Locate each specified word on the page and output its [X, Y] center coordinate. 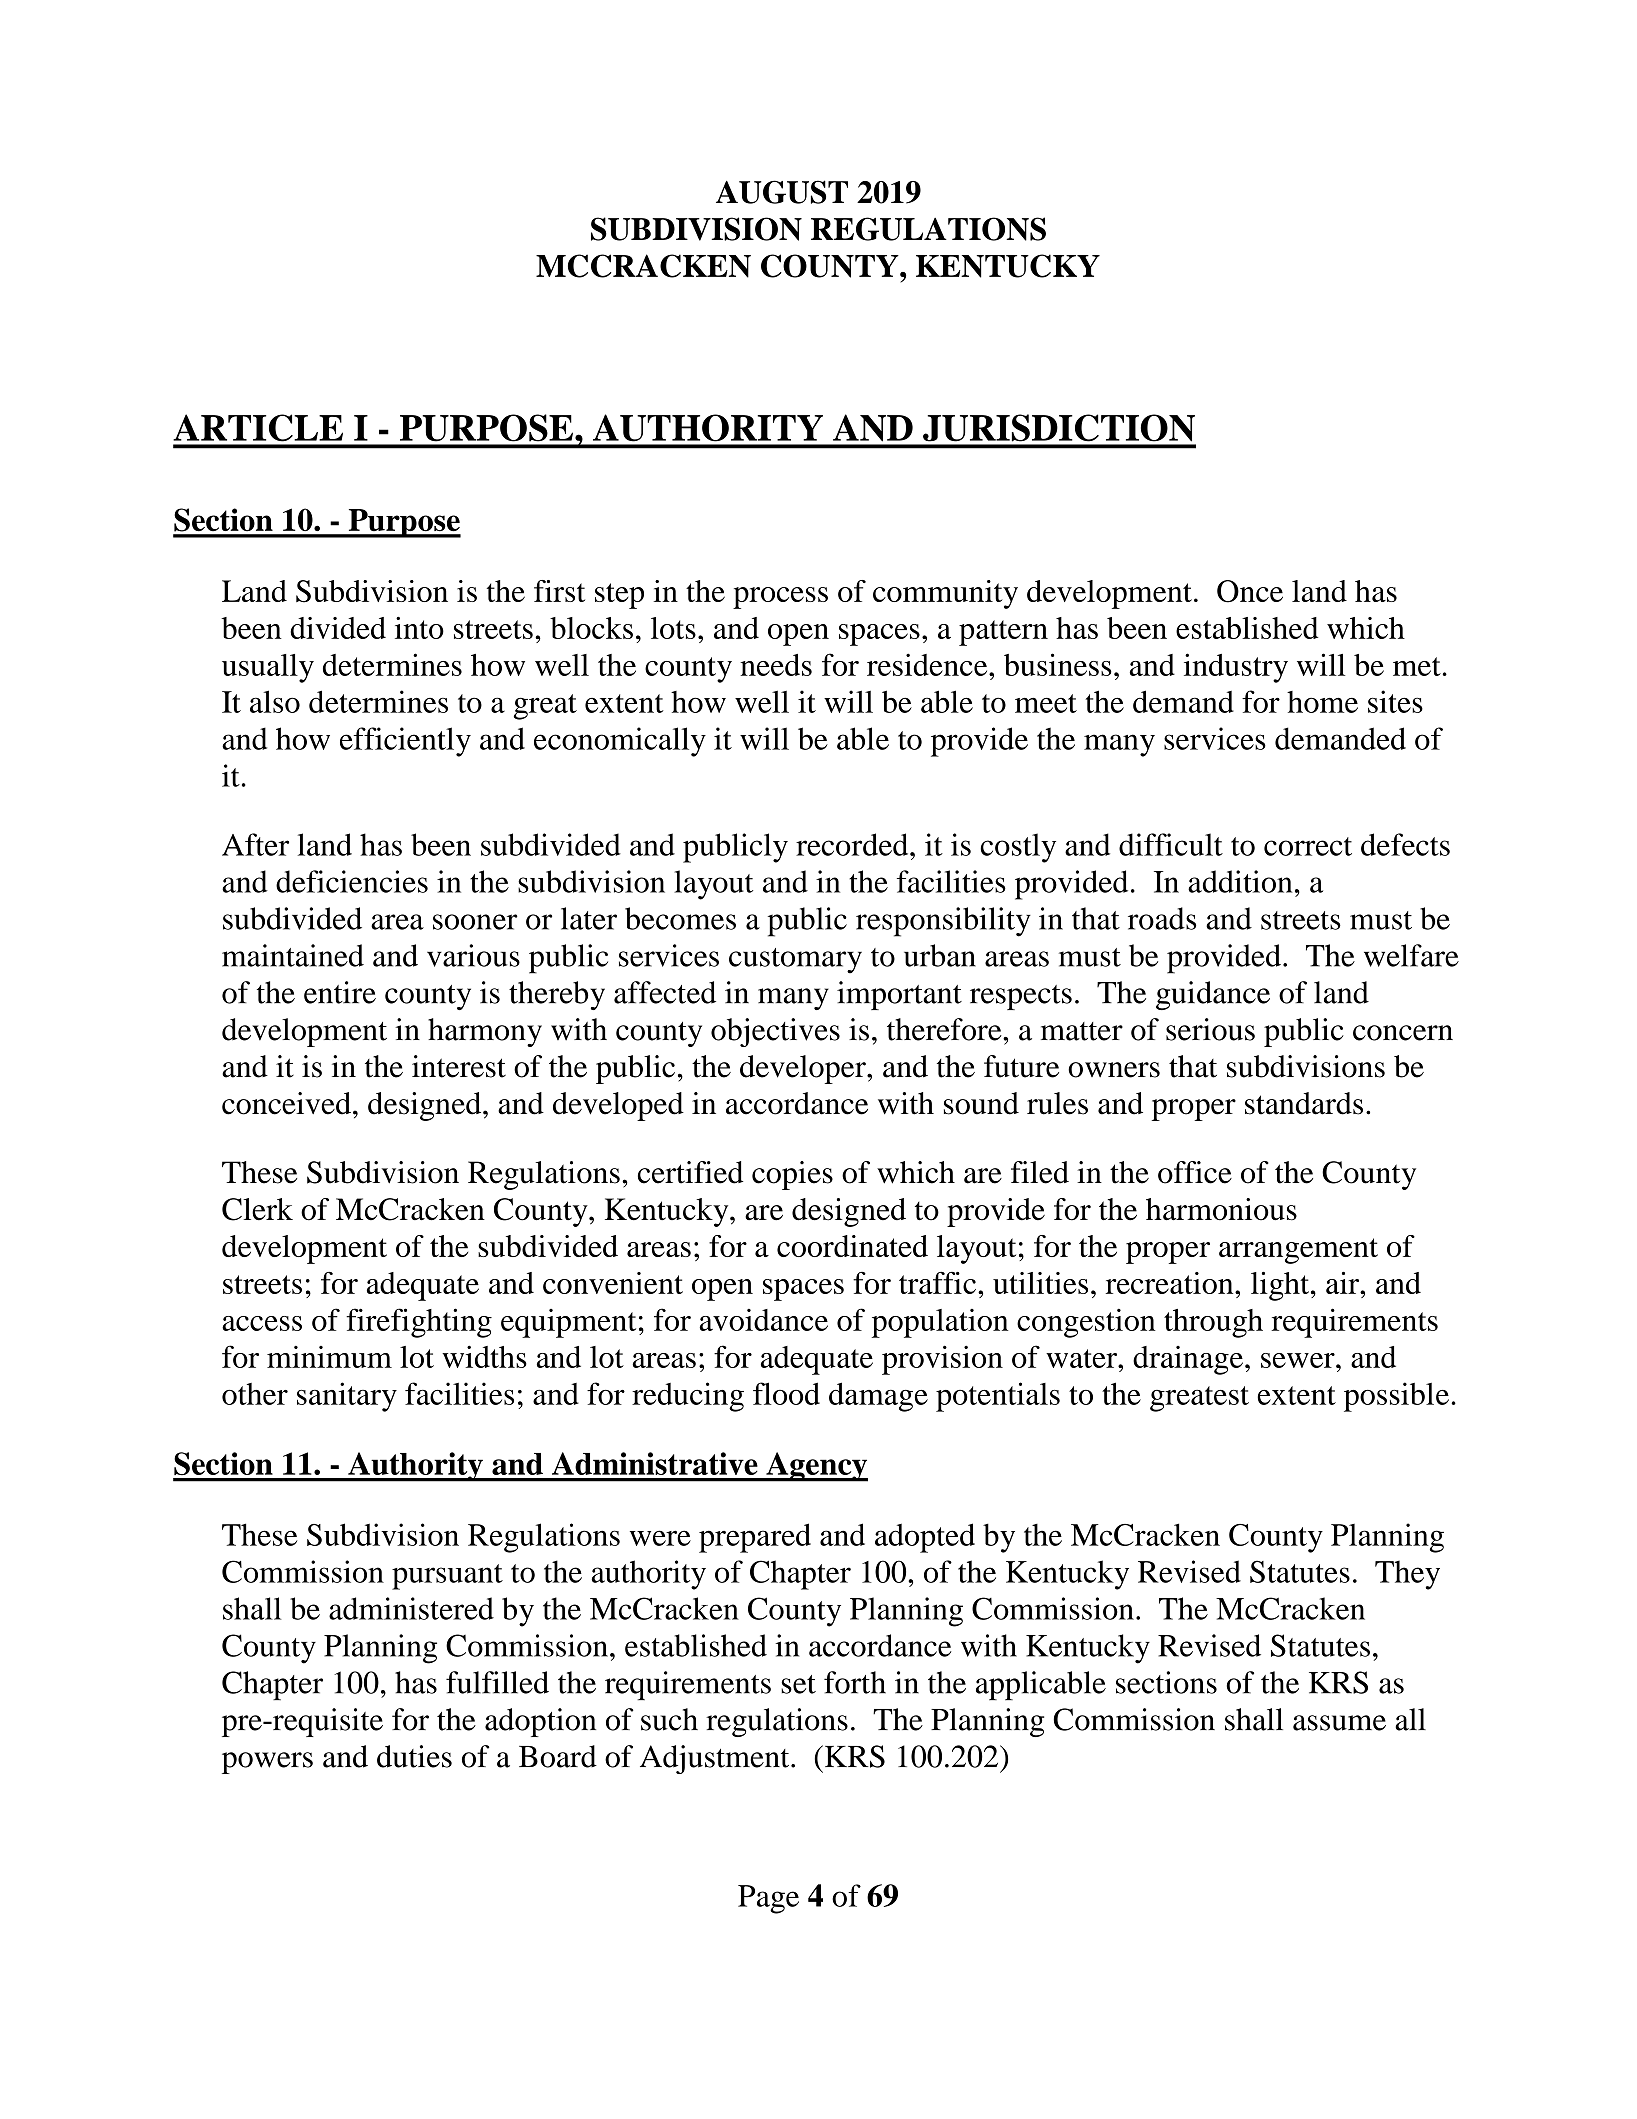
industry [1236, 668]
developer [804, 1069]
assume [1339, 1723]
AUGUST [782, 192]
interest [459, 1066]
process [780, 598]
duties [414, 1756]
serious [1210, 1029]
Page [768, 1899]
